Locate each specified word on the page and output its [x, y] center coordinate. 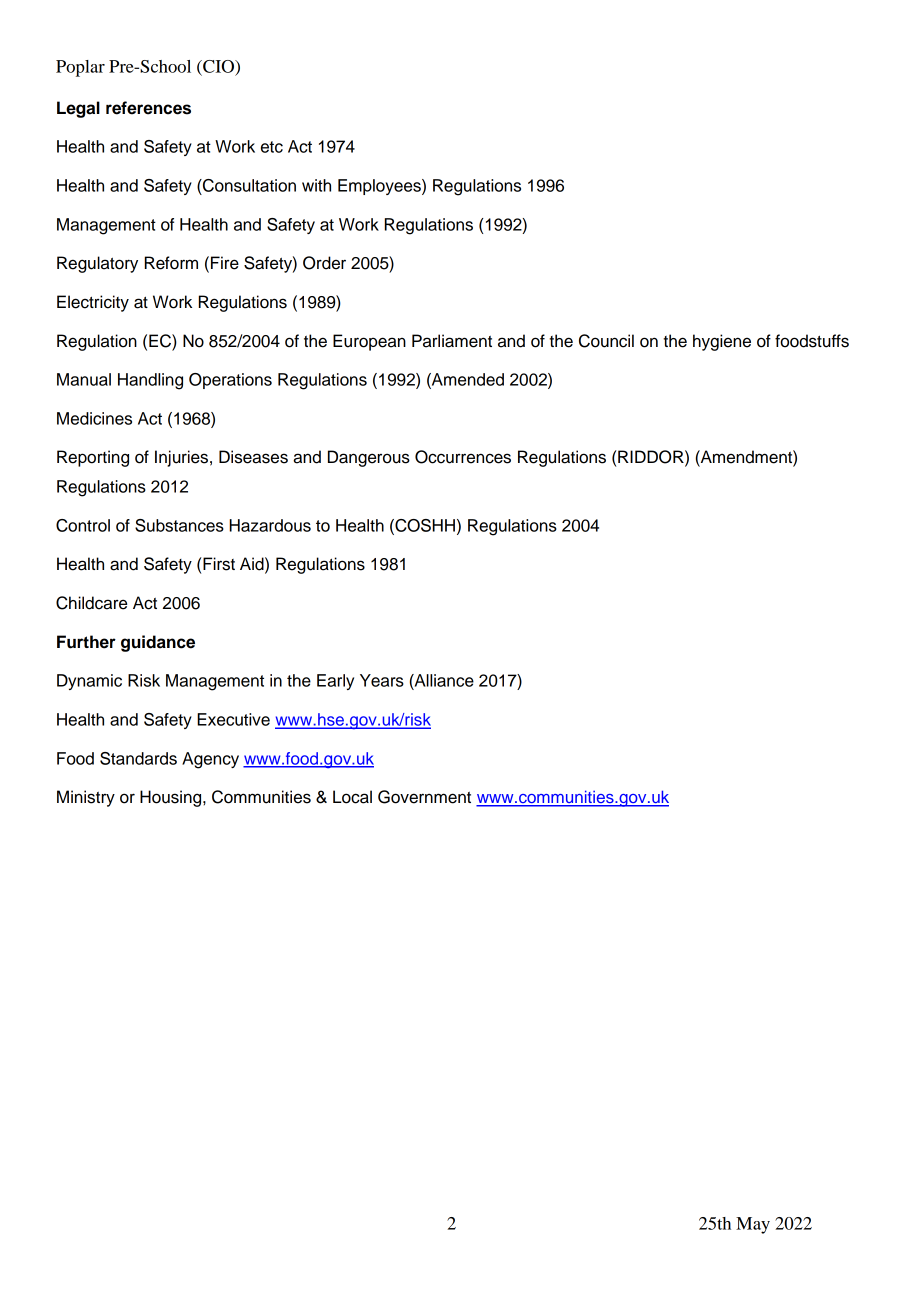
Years [382, 680]
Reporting [93, 458]
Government [424, 797]
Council [606, 341]
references [148, 108]
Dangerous [369, 458]
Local [352, 797]
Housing [172, 798]
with [316, 185]
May [753, 1225]
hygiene [722, 342]
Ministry [86, 798]
